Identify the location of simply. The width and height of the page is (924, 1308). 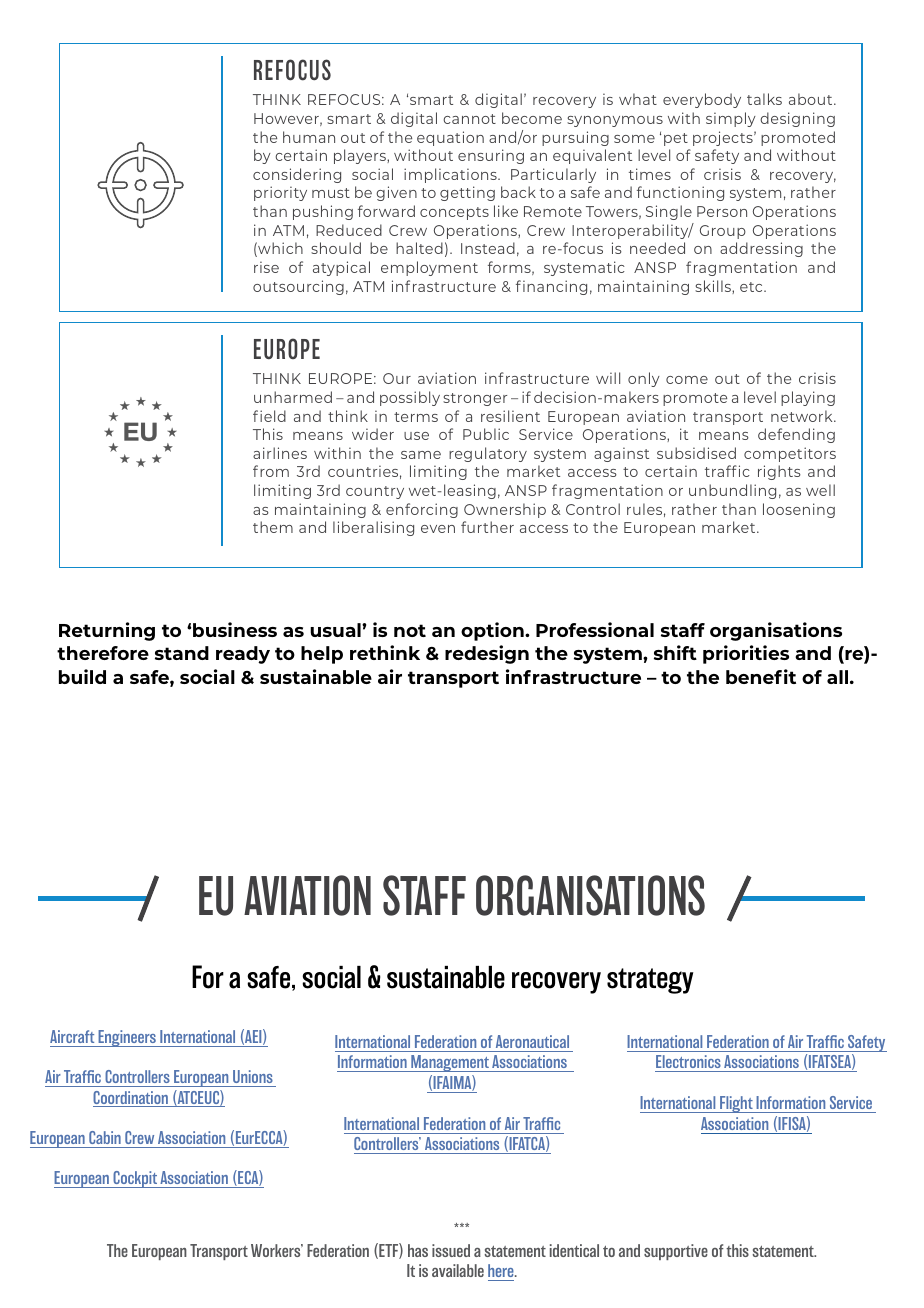
(731, 119).
